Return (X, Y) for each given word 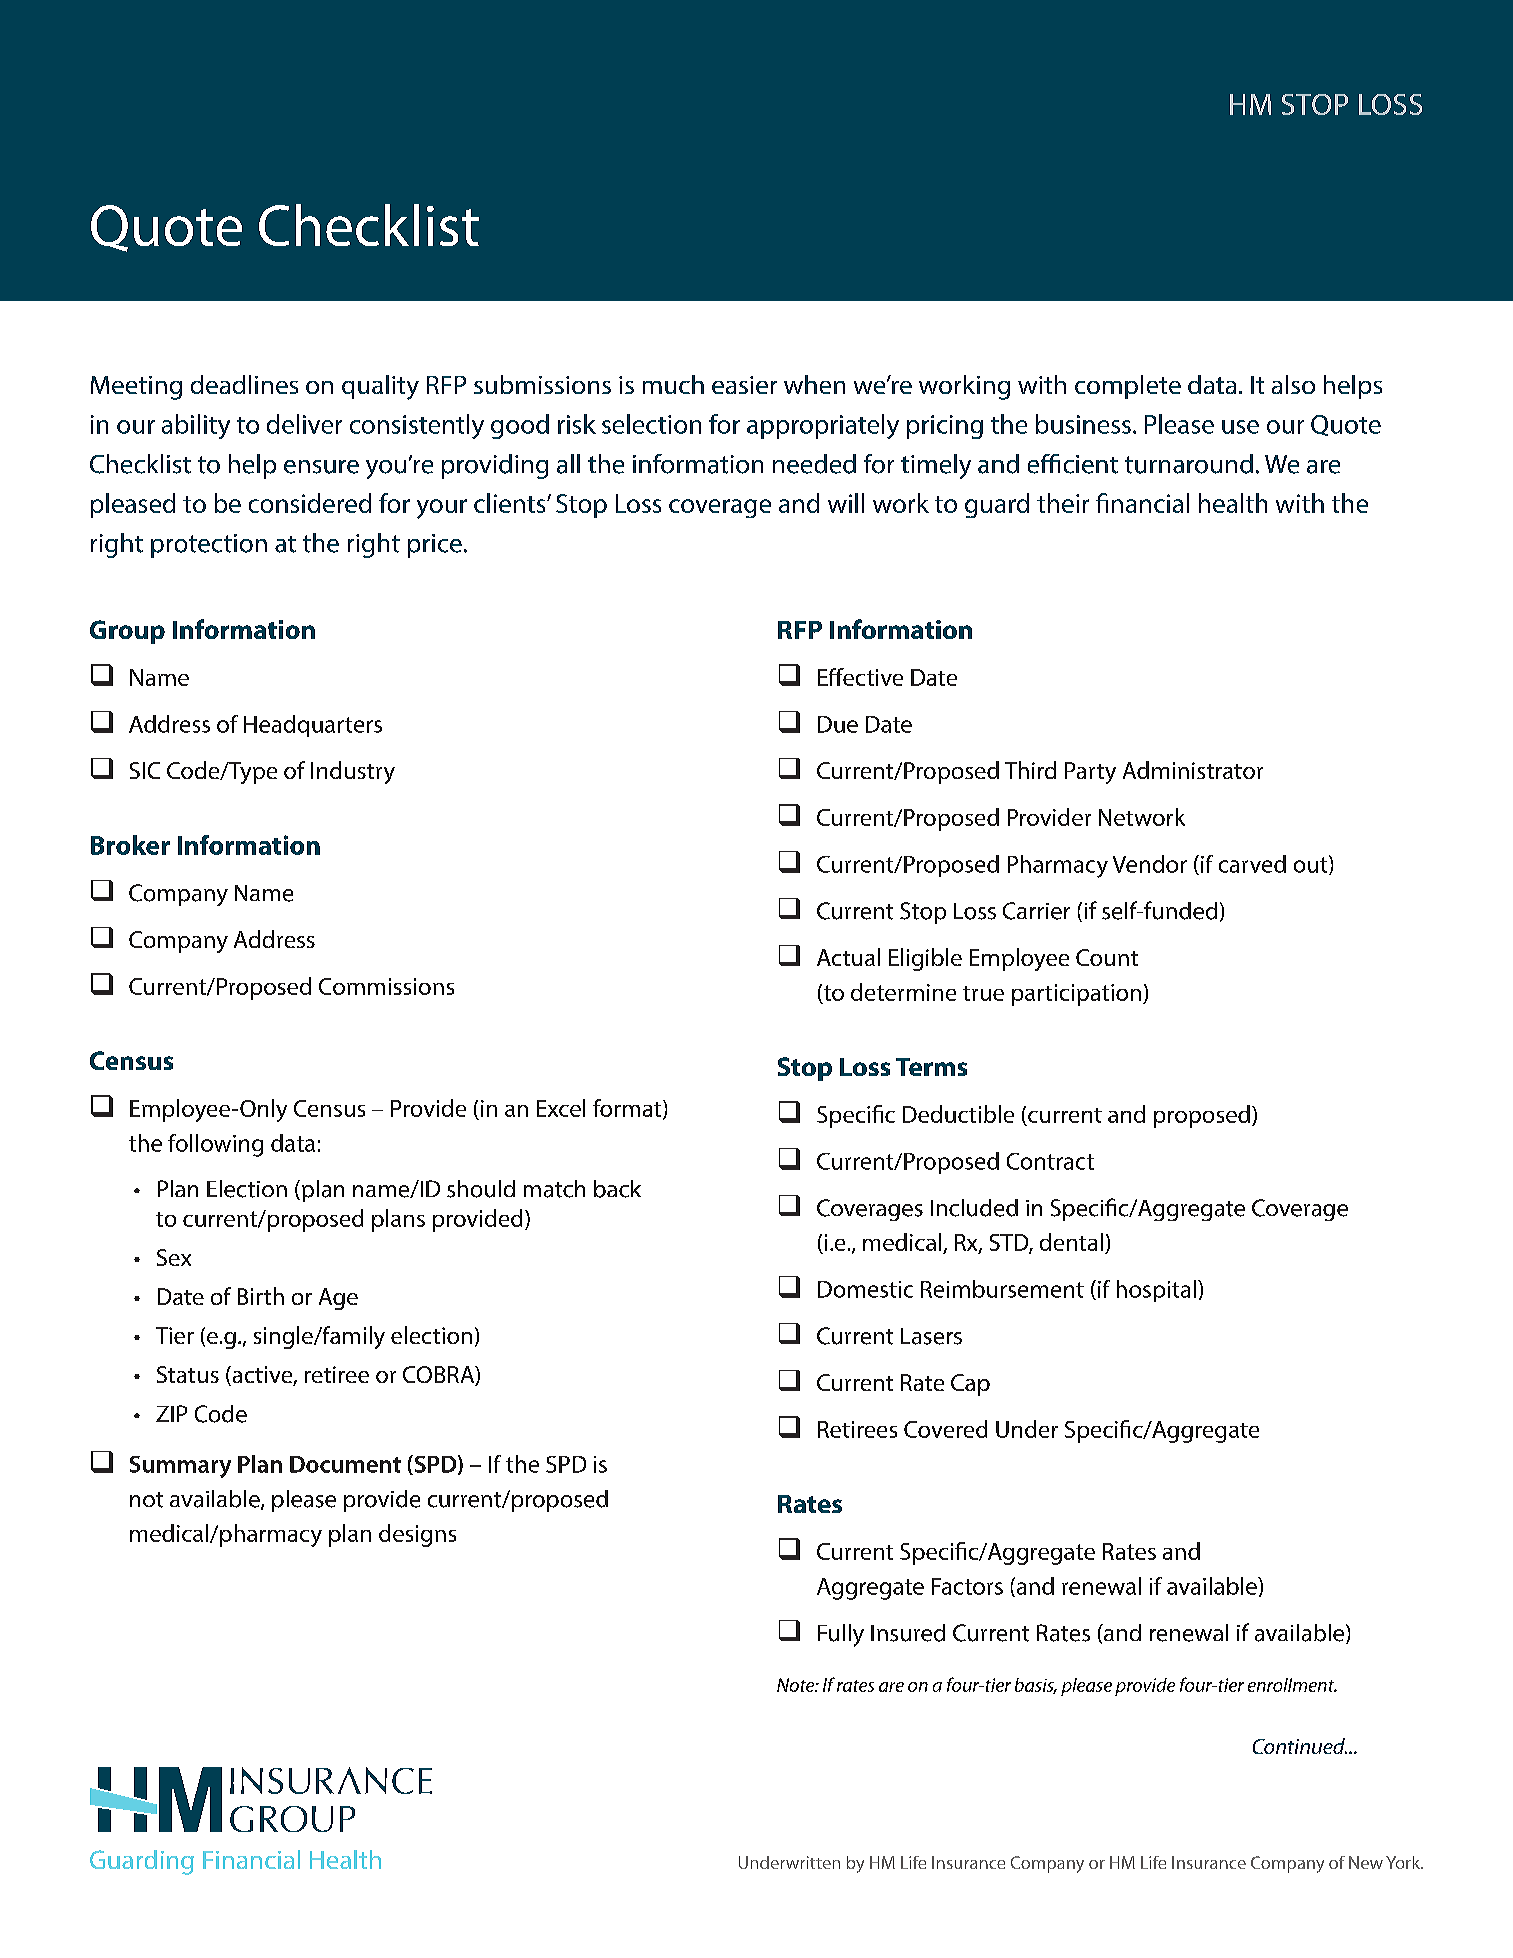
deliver (304, 424)
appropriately (823, 426)
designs (417, 1535)
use (1240, 427)
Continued (1300, 1746)
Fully (841, 1635)
